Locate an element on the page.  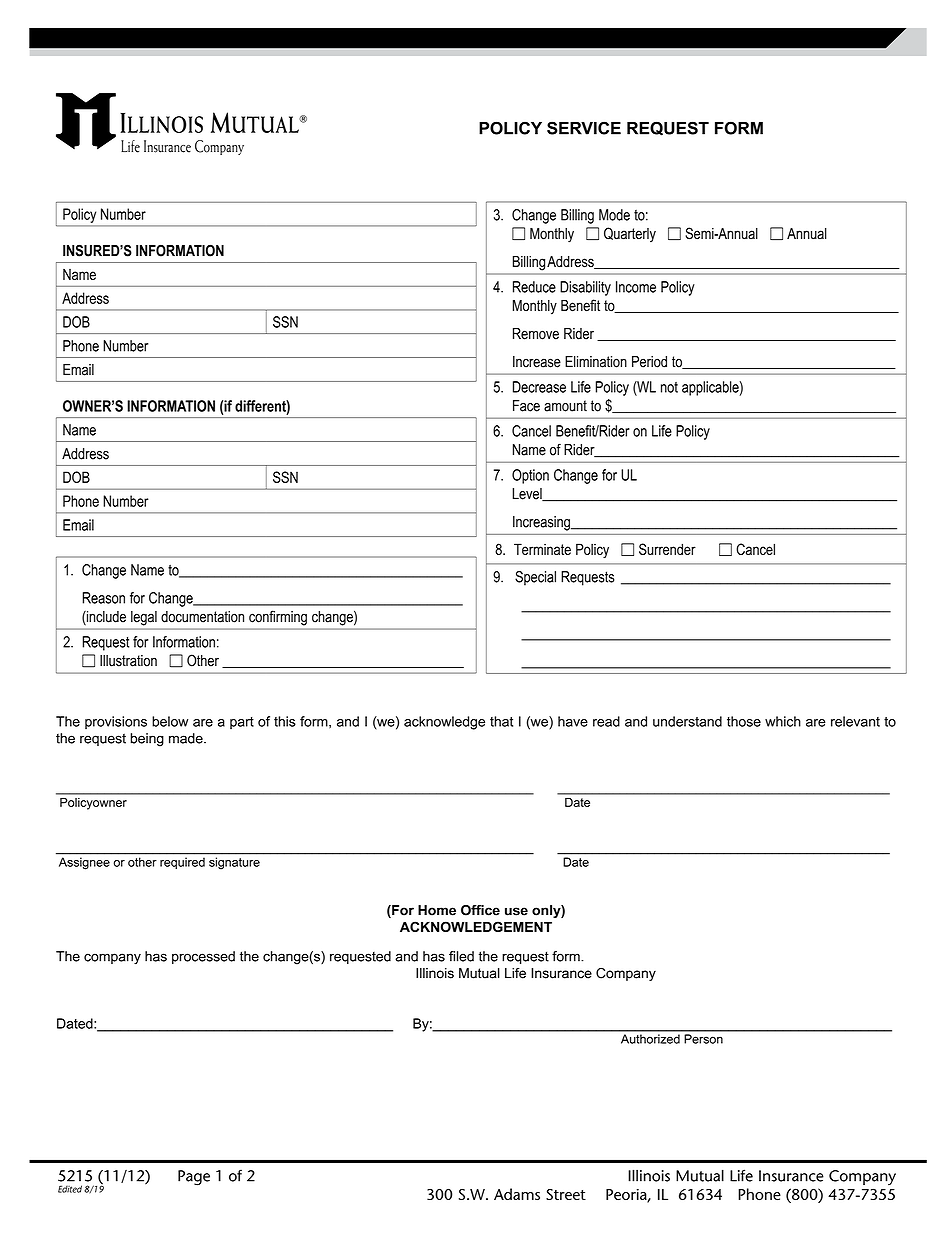
that is located at coordinates (501, 721).
